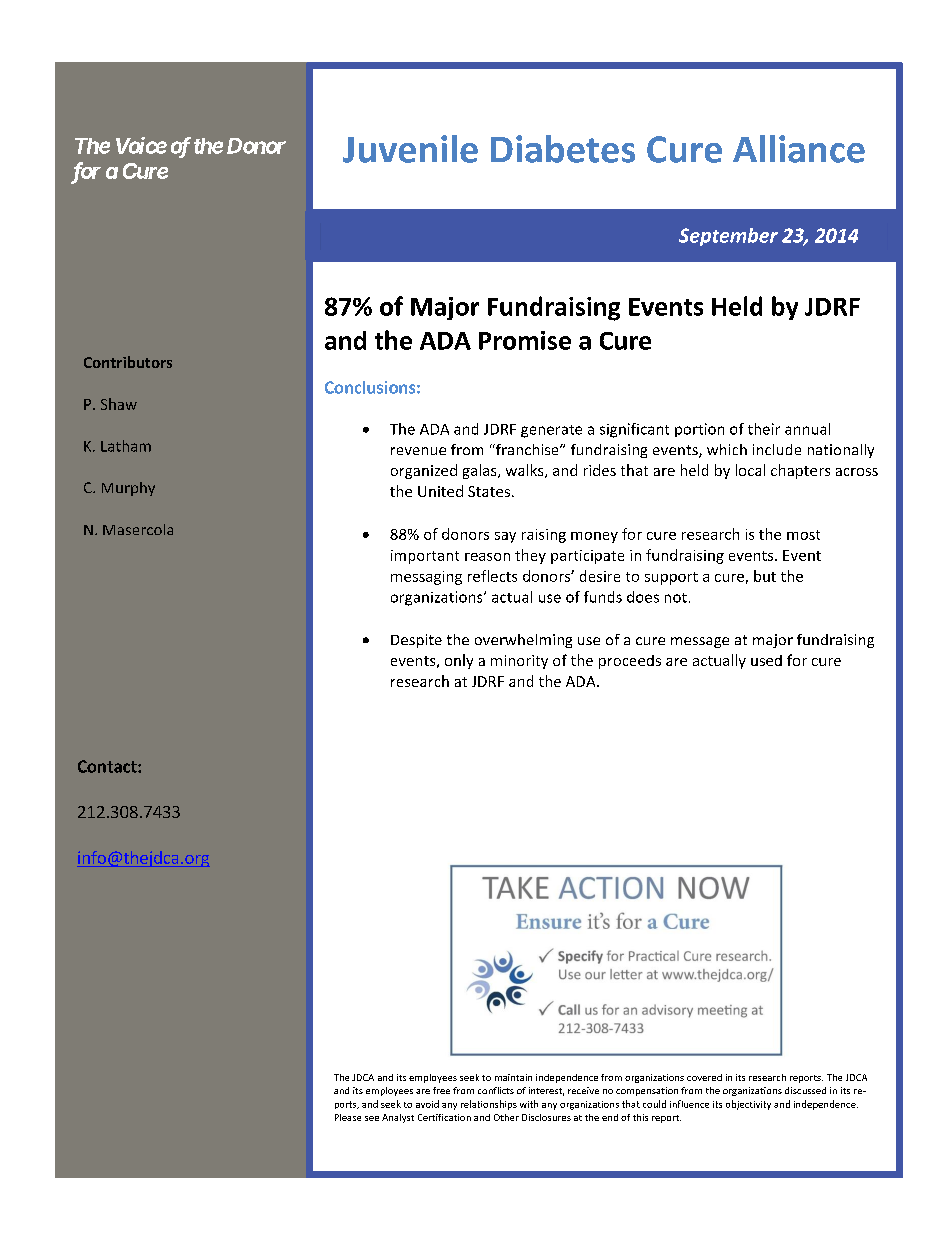 The image size is (952, 1233). Describe the element at coordinates (799, 149) in the document. I see `Alliance` at that location.
